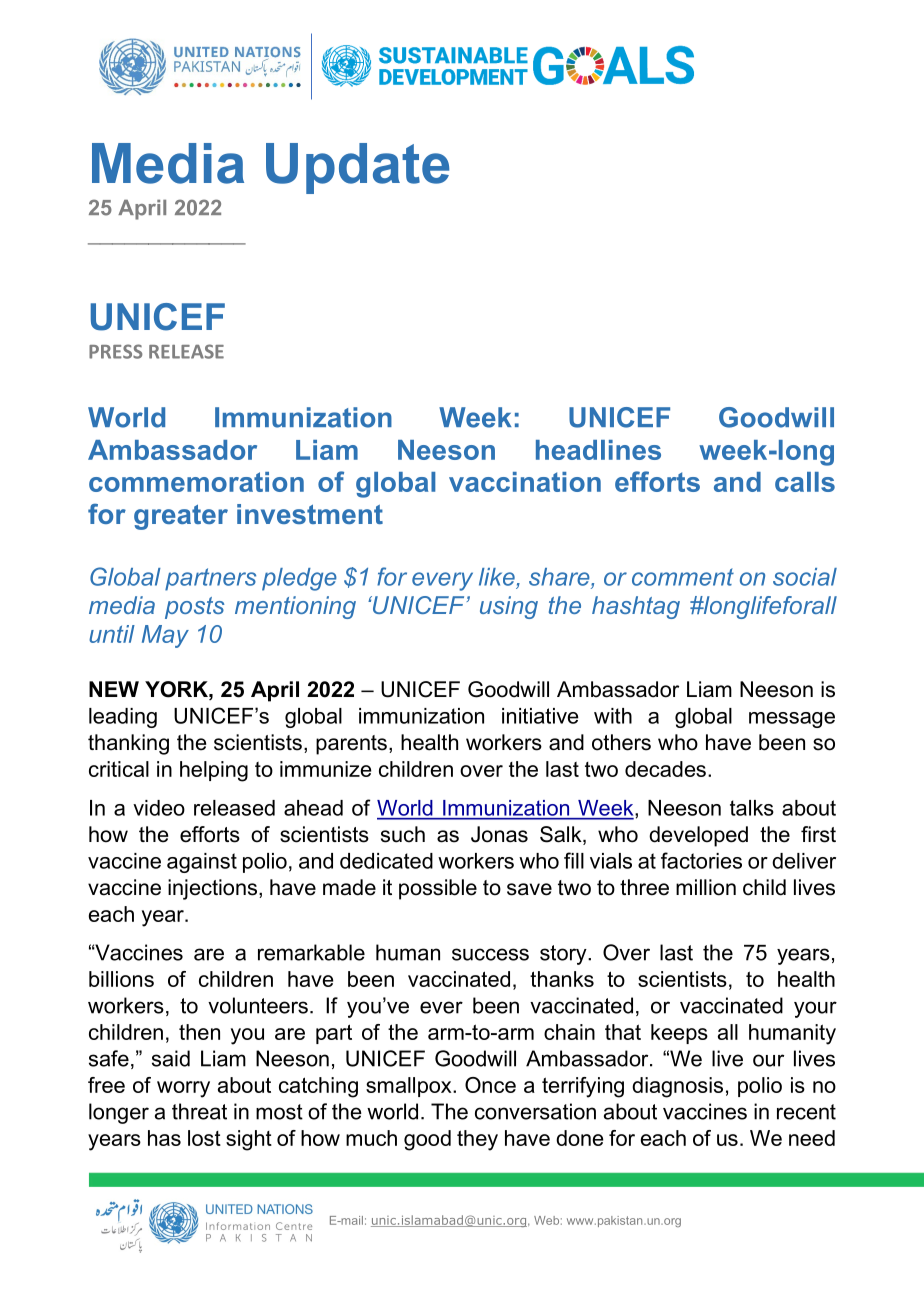 The width and height of the document is (924, 1309). I want to click on headlines, so click(598, 450).
